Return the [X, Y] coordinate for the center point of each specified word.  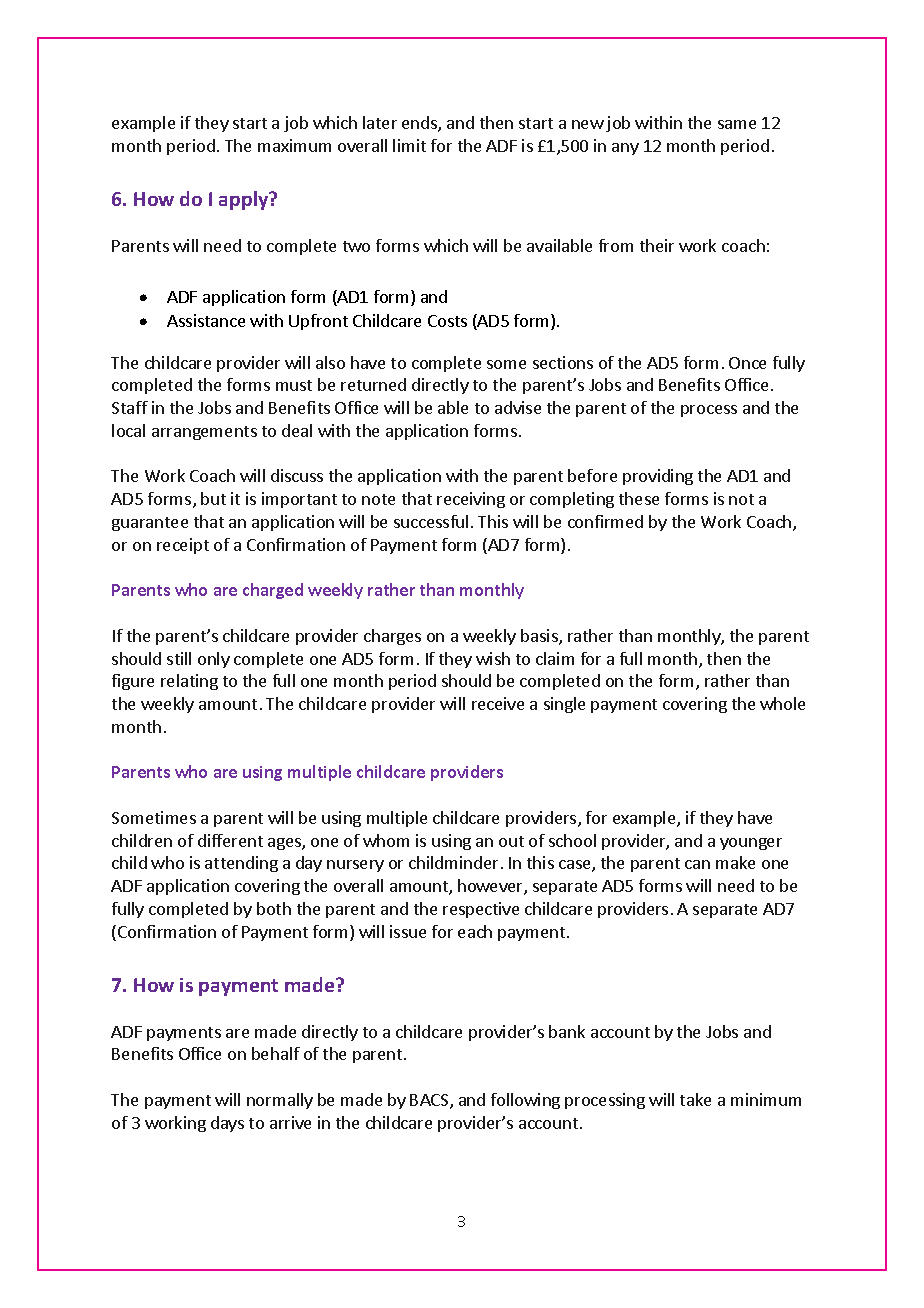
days [227, 1124]
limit [409, 145]
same [737, 124]
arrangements [204, 433]
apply [245, 200]
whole [782, 703]
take [695, 1099]
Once [747, 363]
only [214, 660]
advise [518, 407]
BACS [430, 1101]
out [511, 841]
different [230, 840]
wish [493, 658]
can [697, 864]
